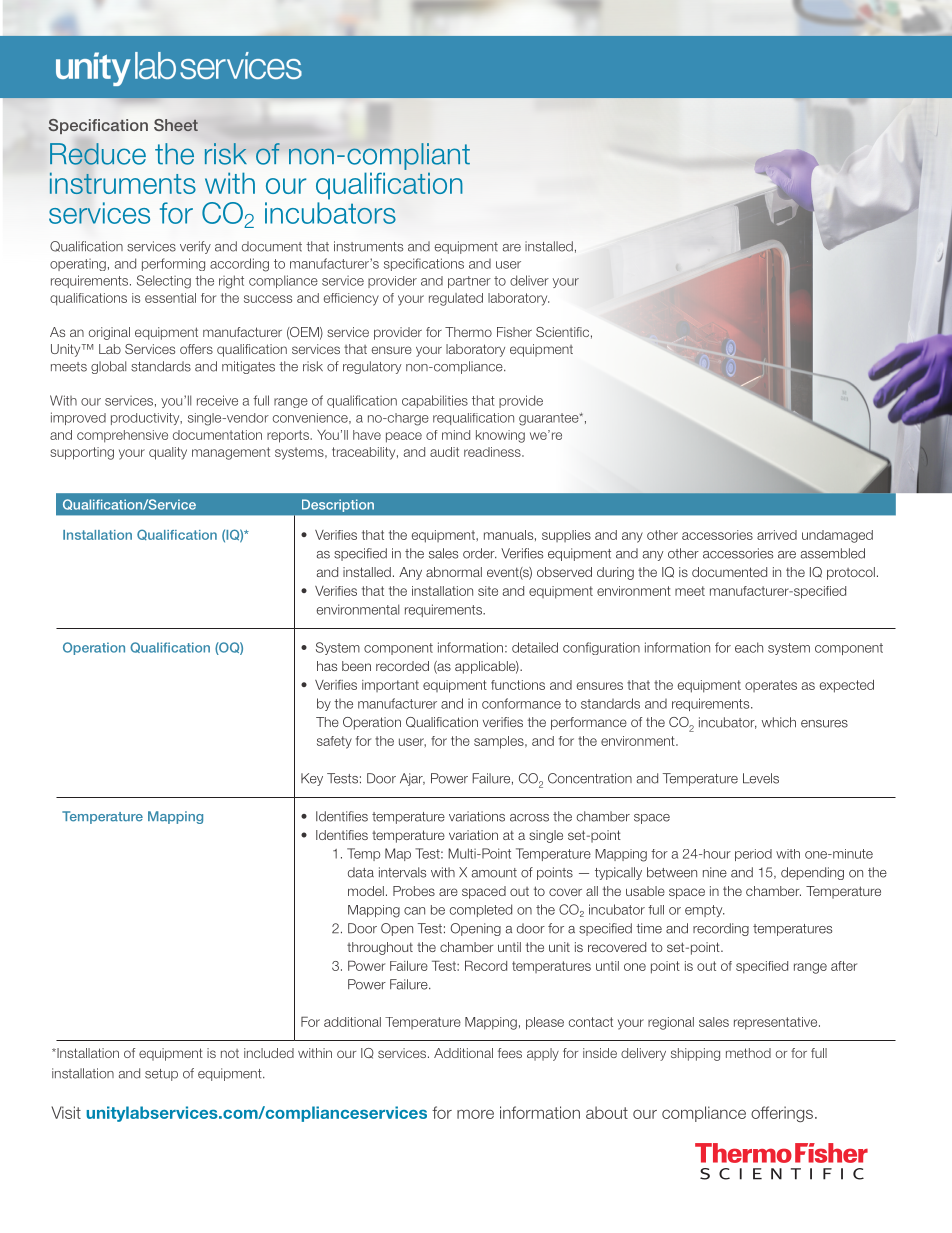 The image size is (952, 1233). I want to click on has, so click(327, 666).
